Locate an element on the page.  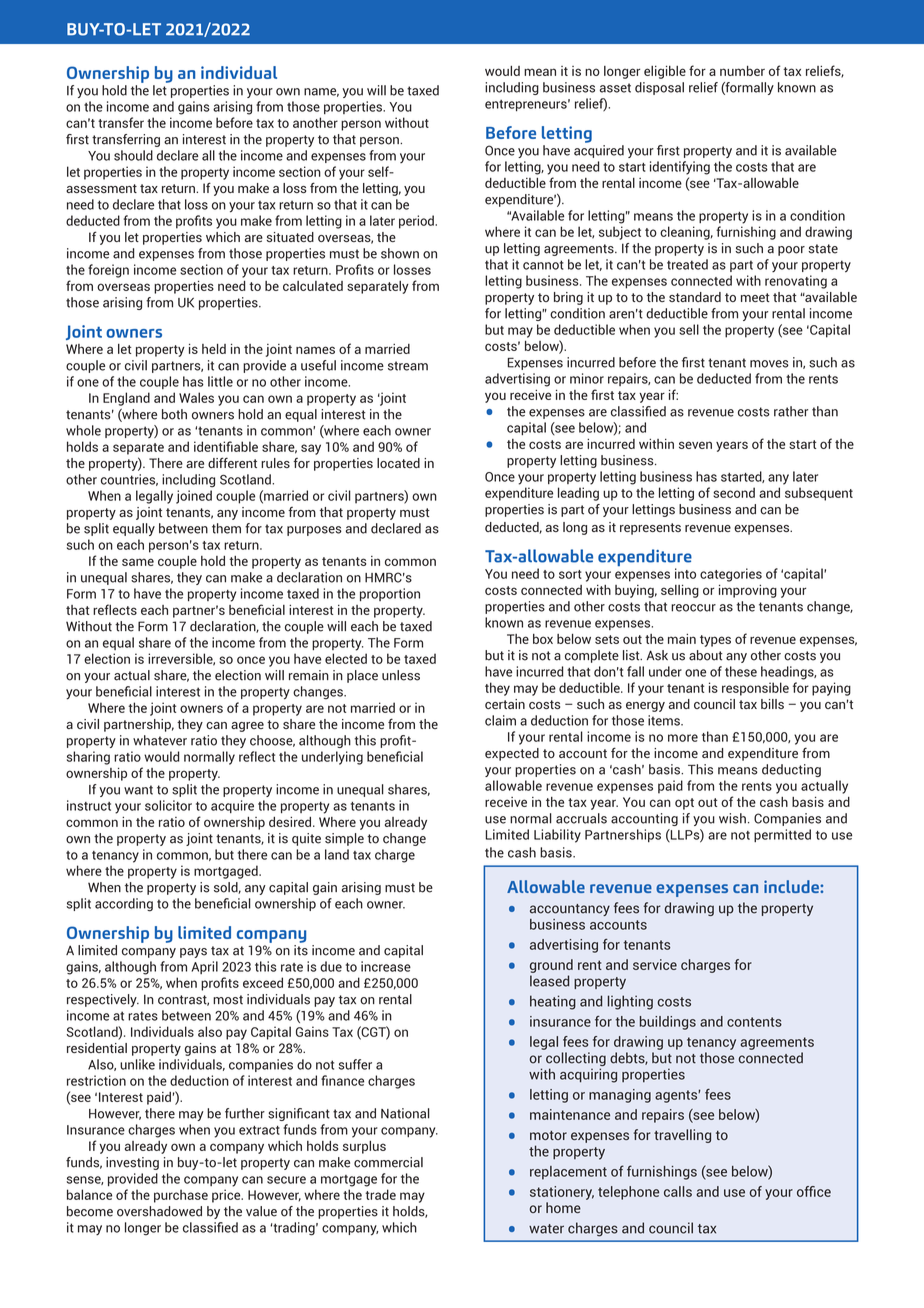
should is located at coordinates (133, 155).
